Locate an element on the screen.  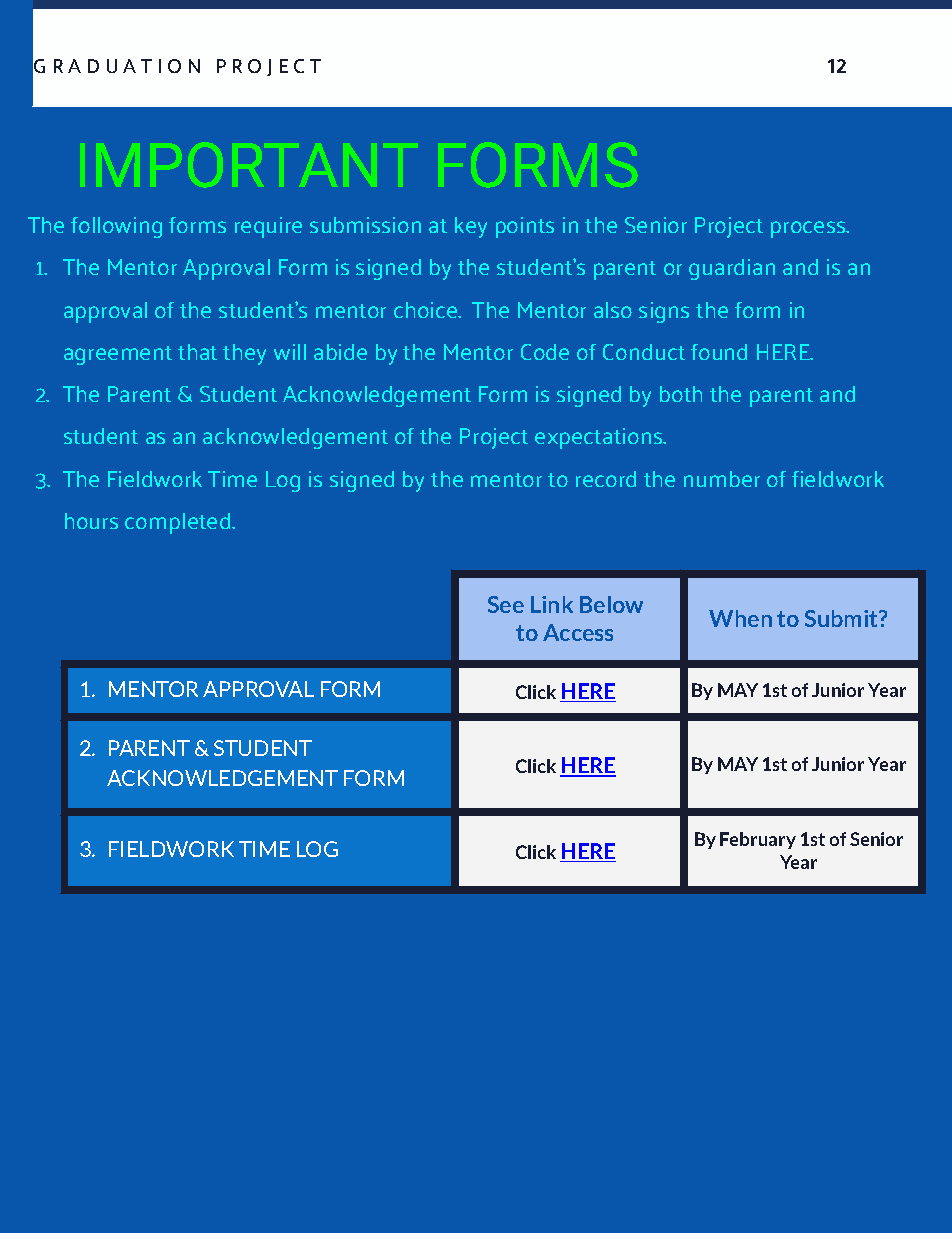
completed is located at coordinates (179, 523).
